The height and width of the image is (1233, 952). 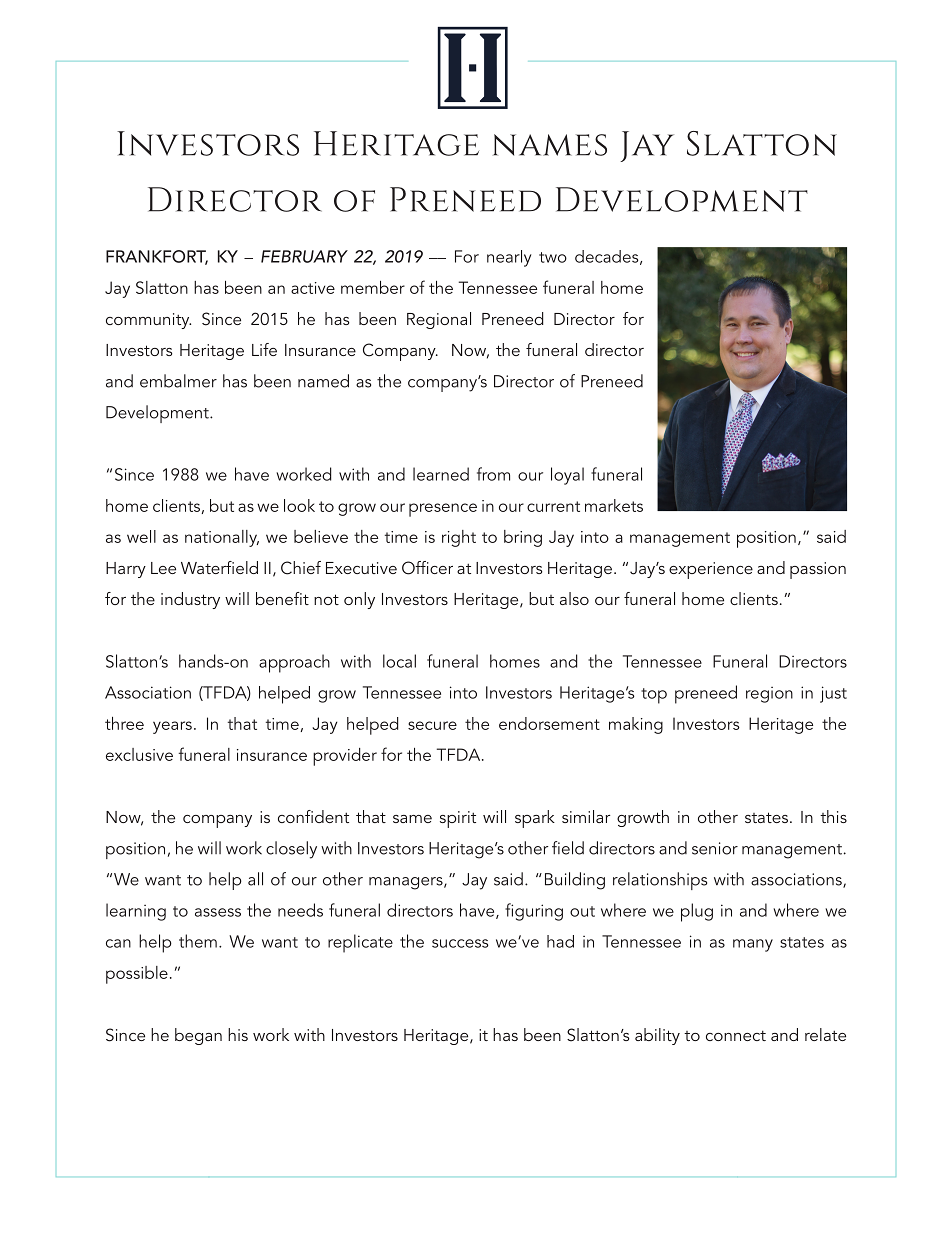 I want to click on FEBRUARY, so click(x=304, y=256).
